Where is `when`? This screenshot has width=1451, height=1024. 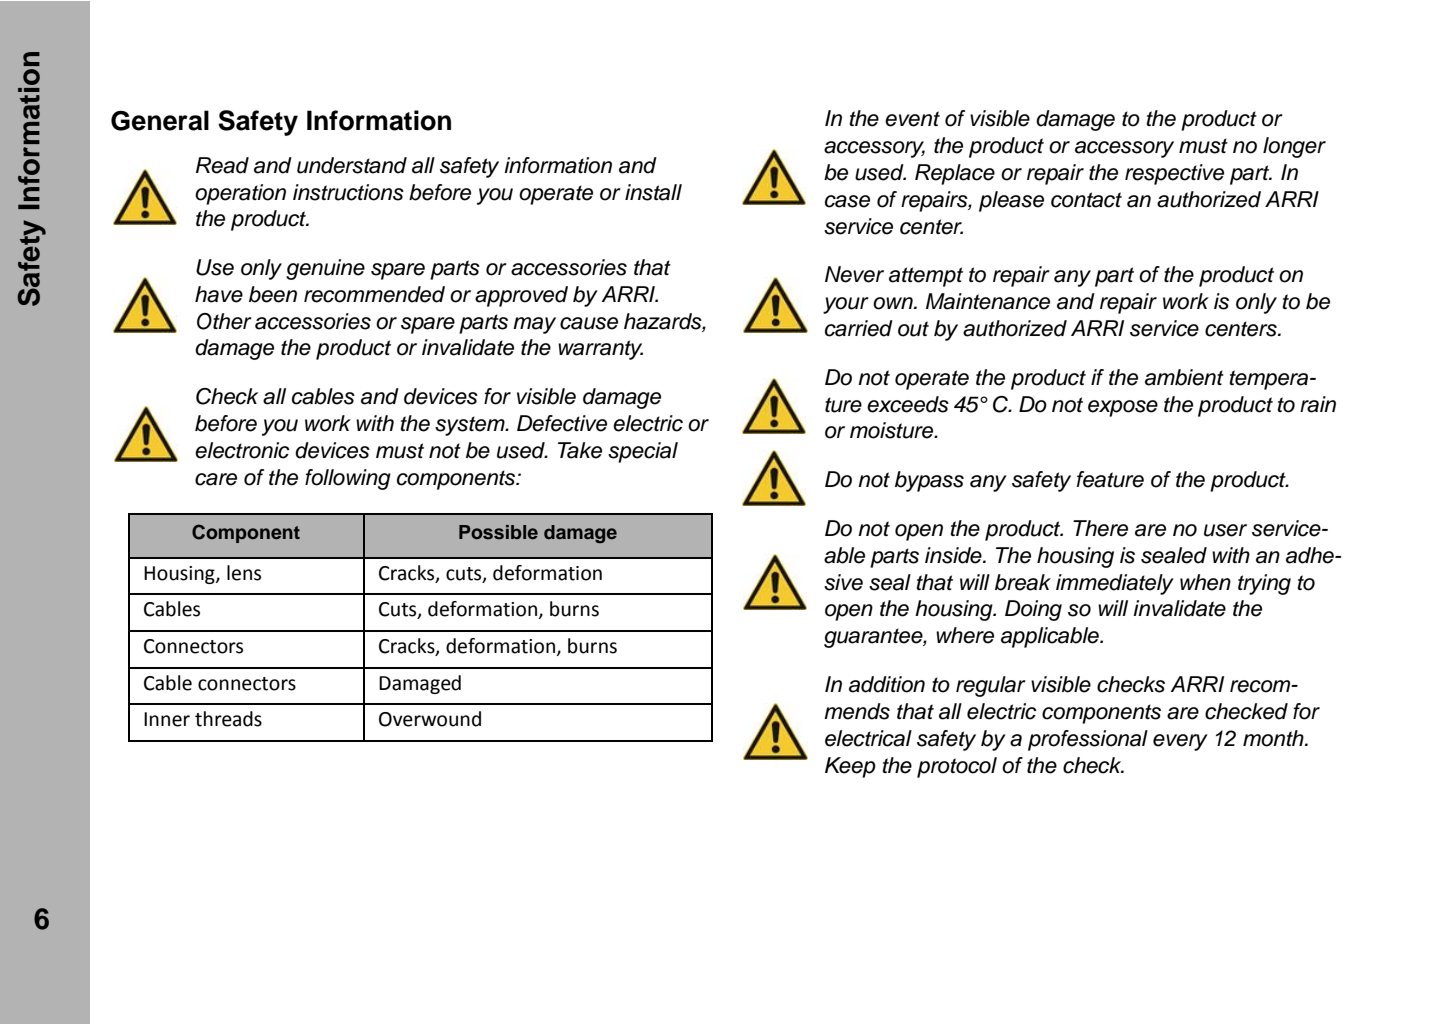 when is located at coordinates (1205, 582).
